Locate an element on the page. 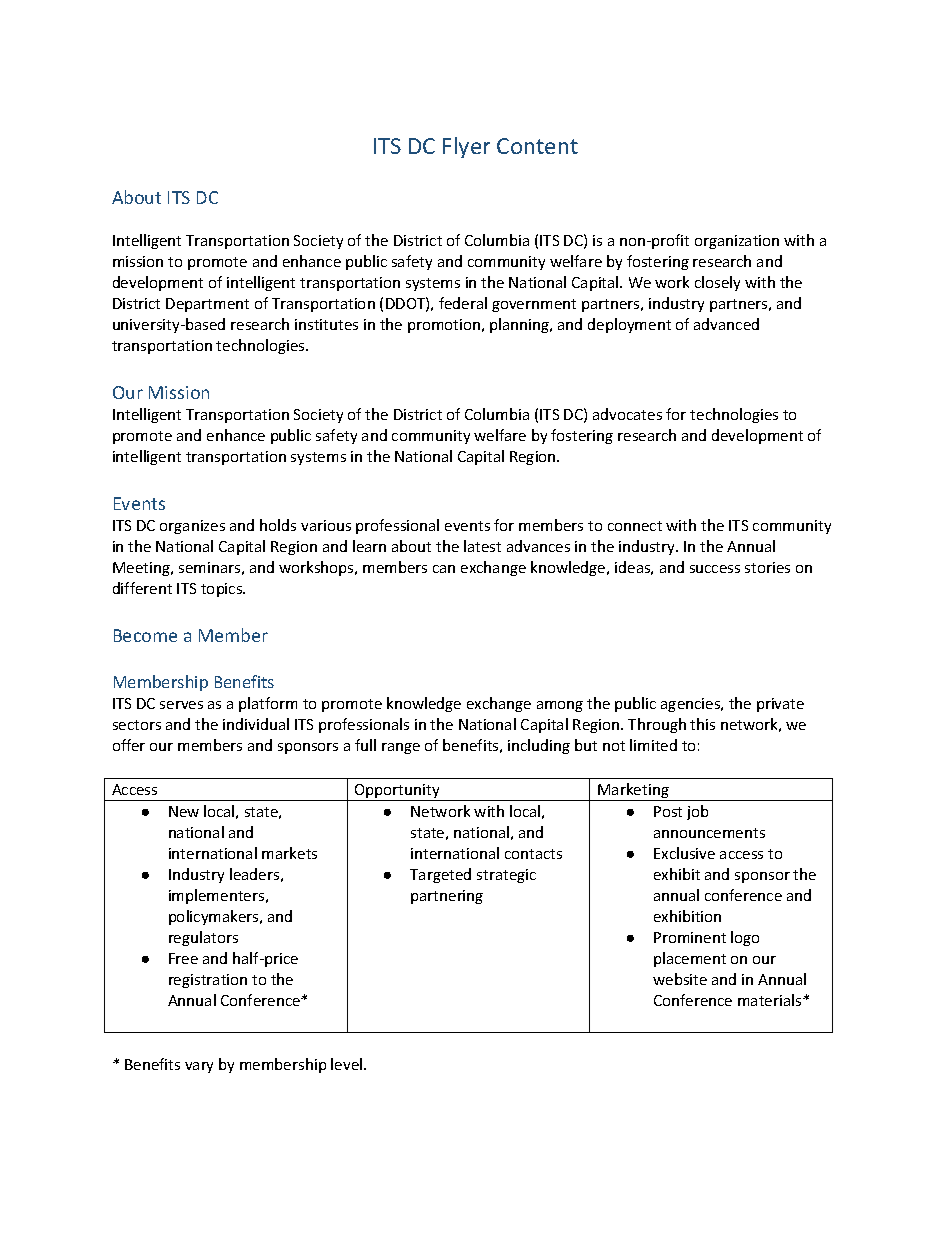 Image resolution: width=952 pixels, height=1233 pixels. Department is located at coordinates (207, 305).
